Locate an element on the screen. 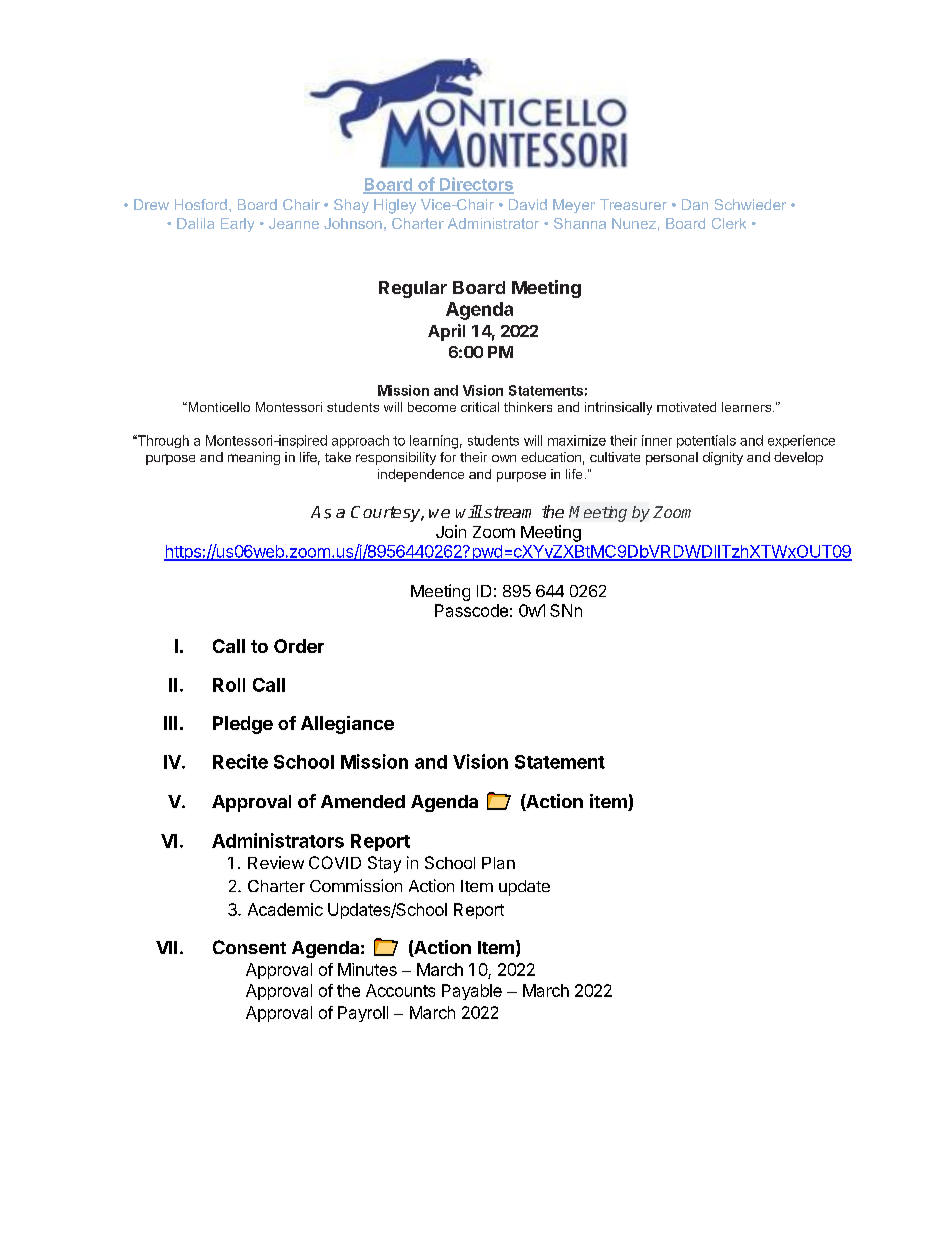 This screenshot has width=952, height=1233. Clerk is located at coordinates (729, 223).
